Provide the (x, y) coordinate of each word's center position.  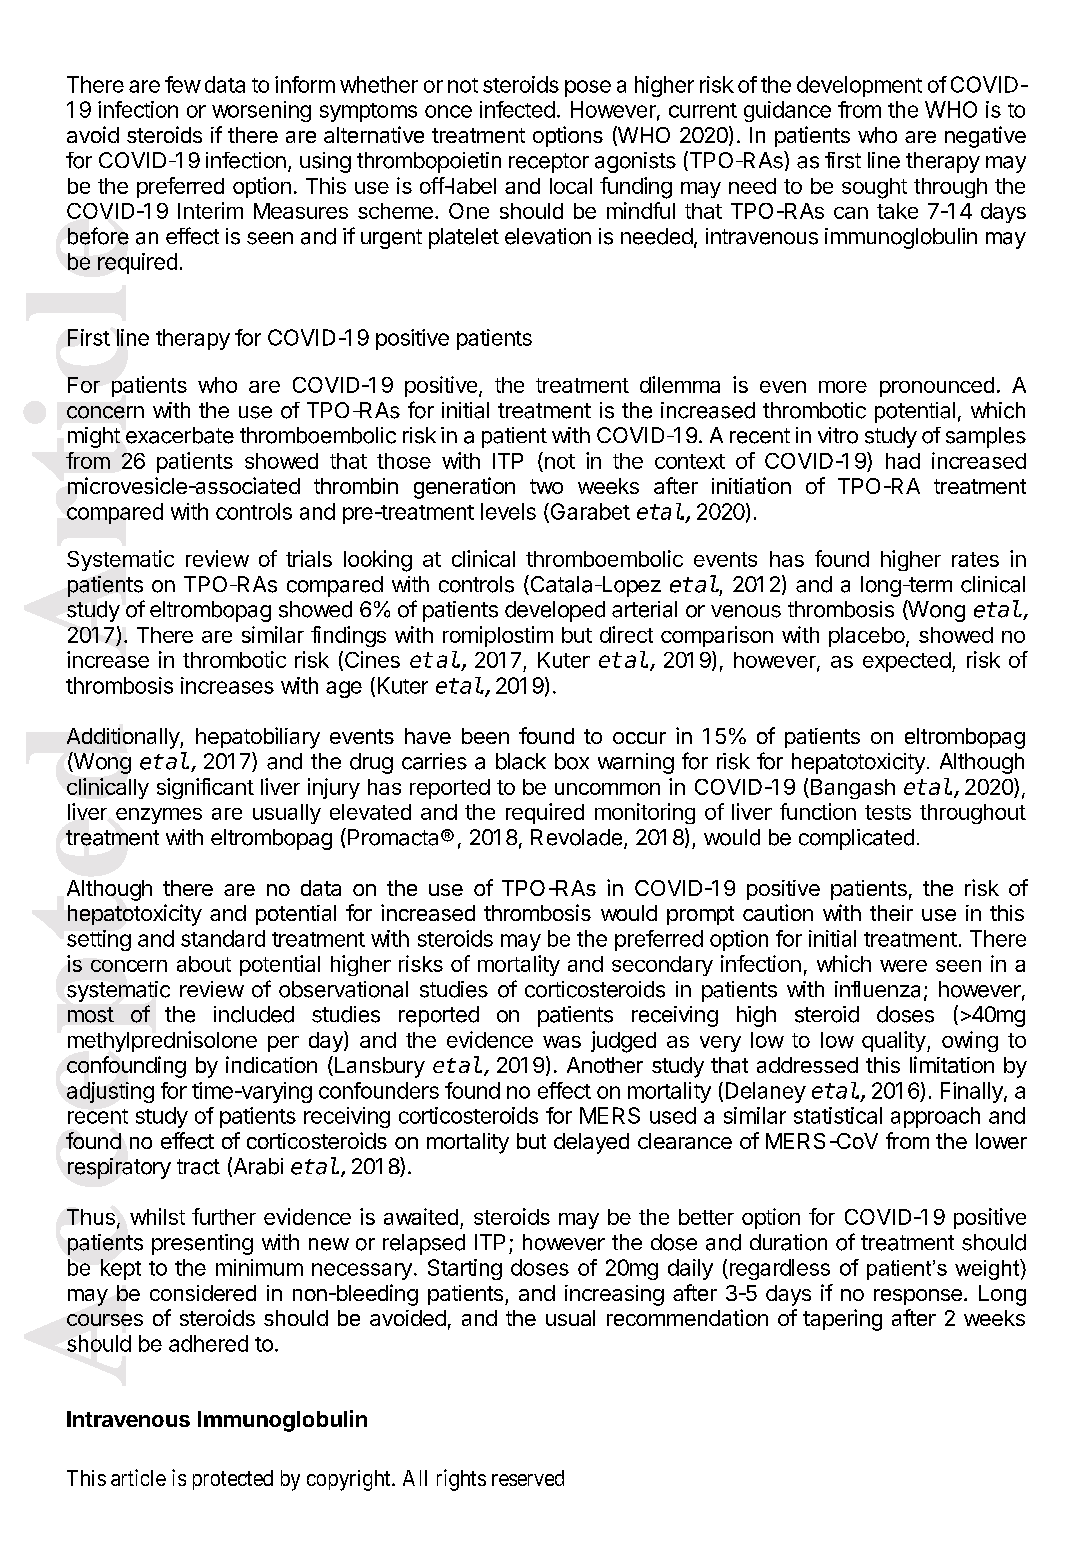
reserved (528, 1478)
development (859, 86)
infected (517, 109)
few (183, 84)
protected (233, 1480)
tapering (842, 1320)
